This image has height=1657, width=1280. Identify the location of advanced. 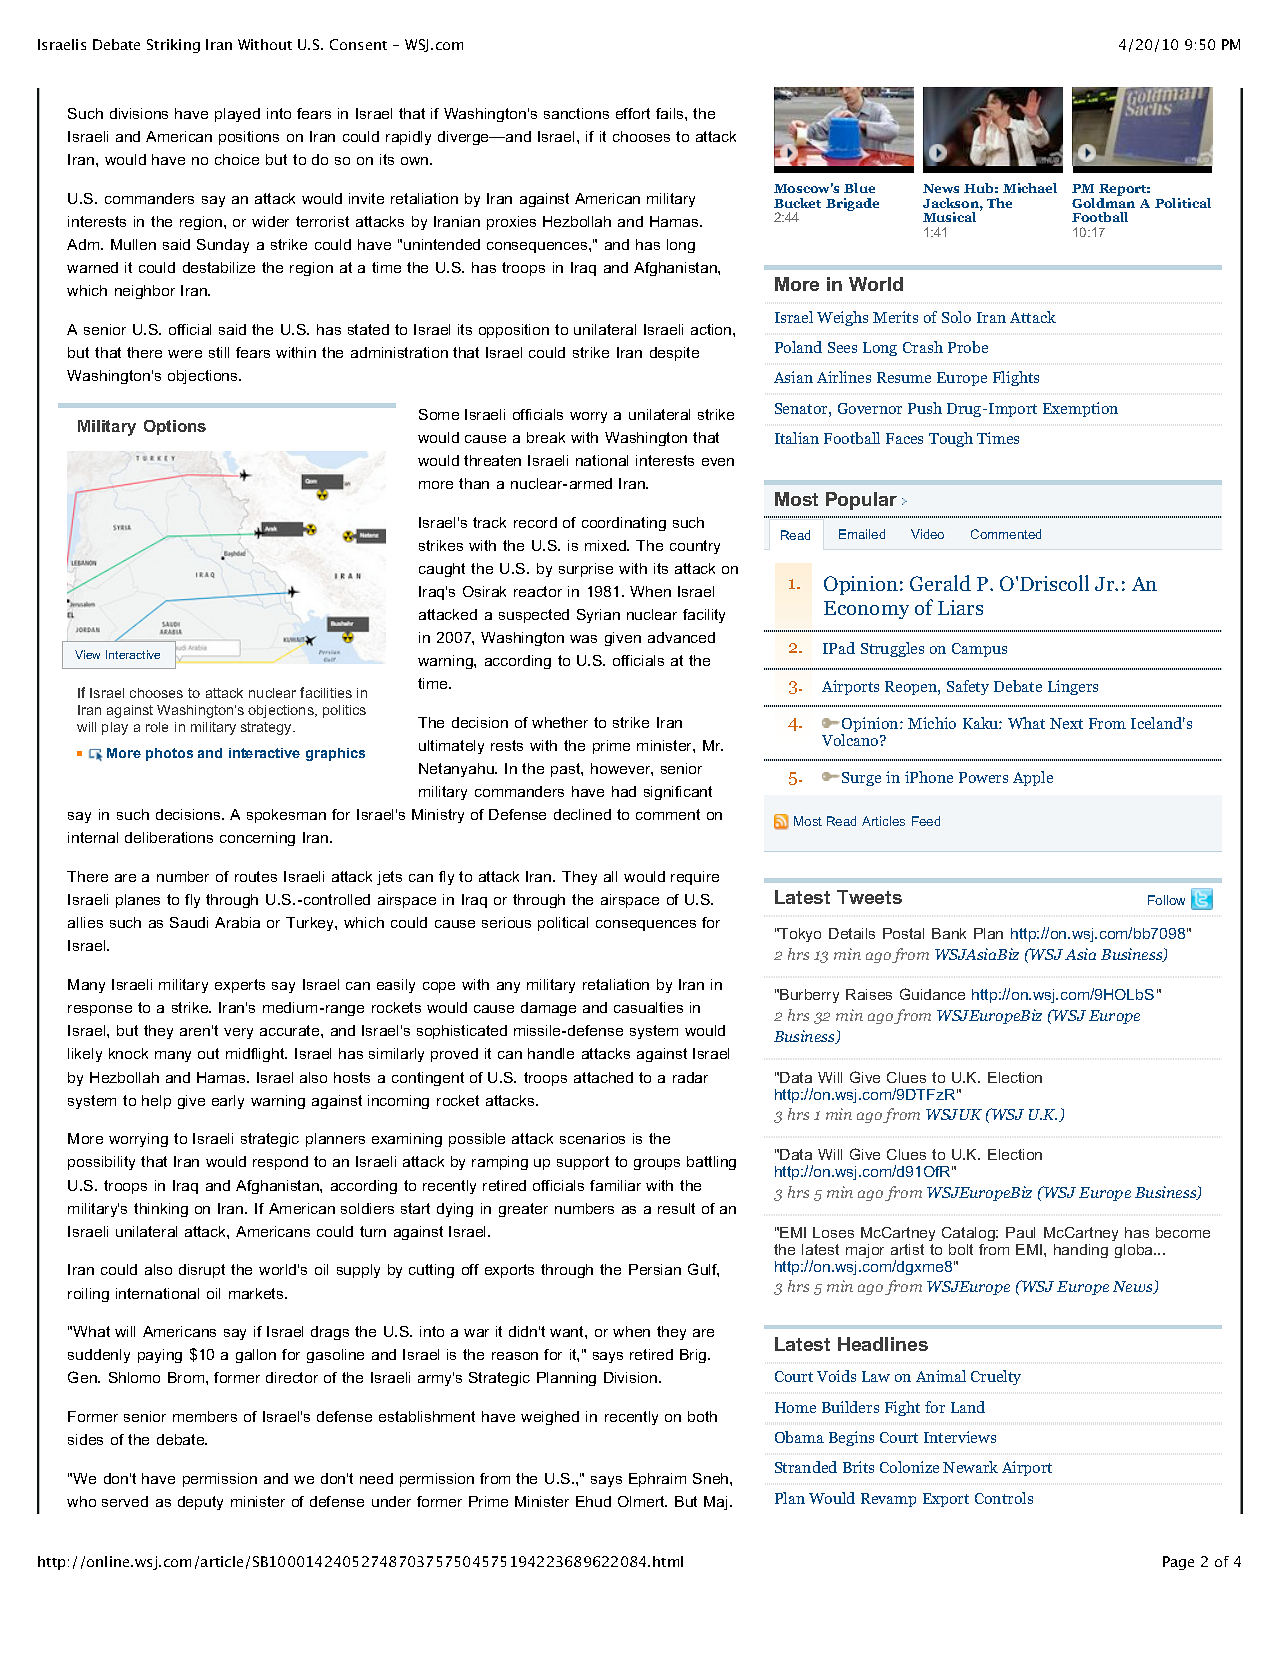
(681, 637).
